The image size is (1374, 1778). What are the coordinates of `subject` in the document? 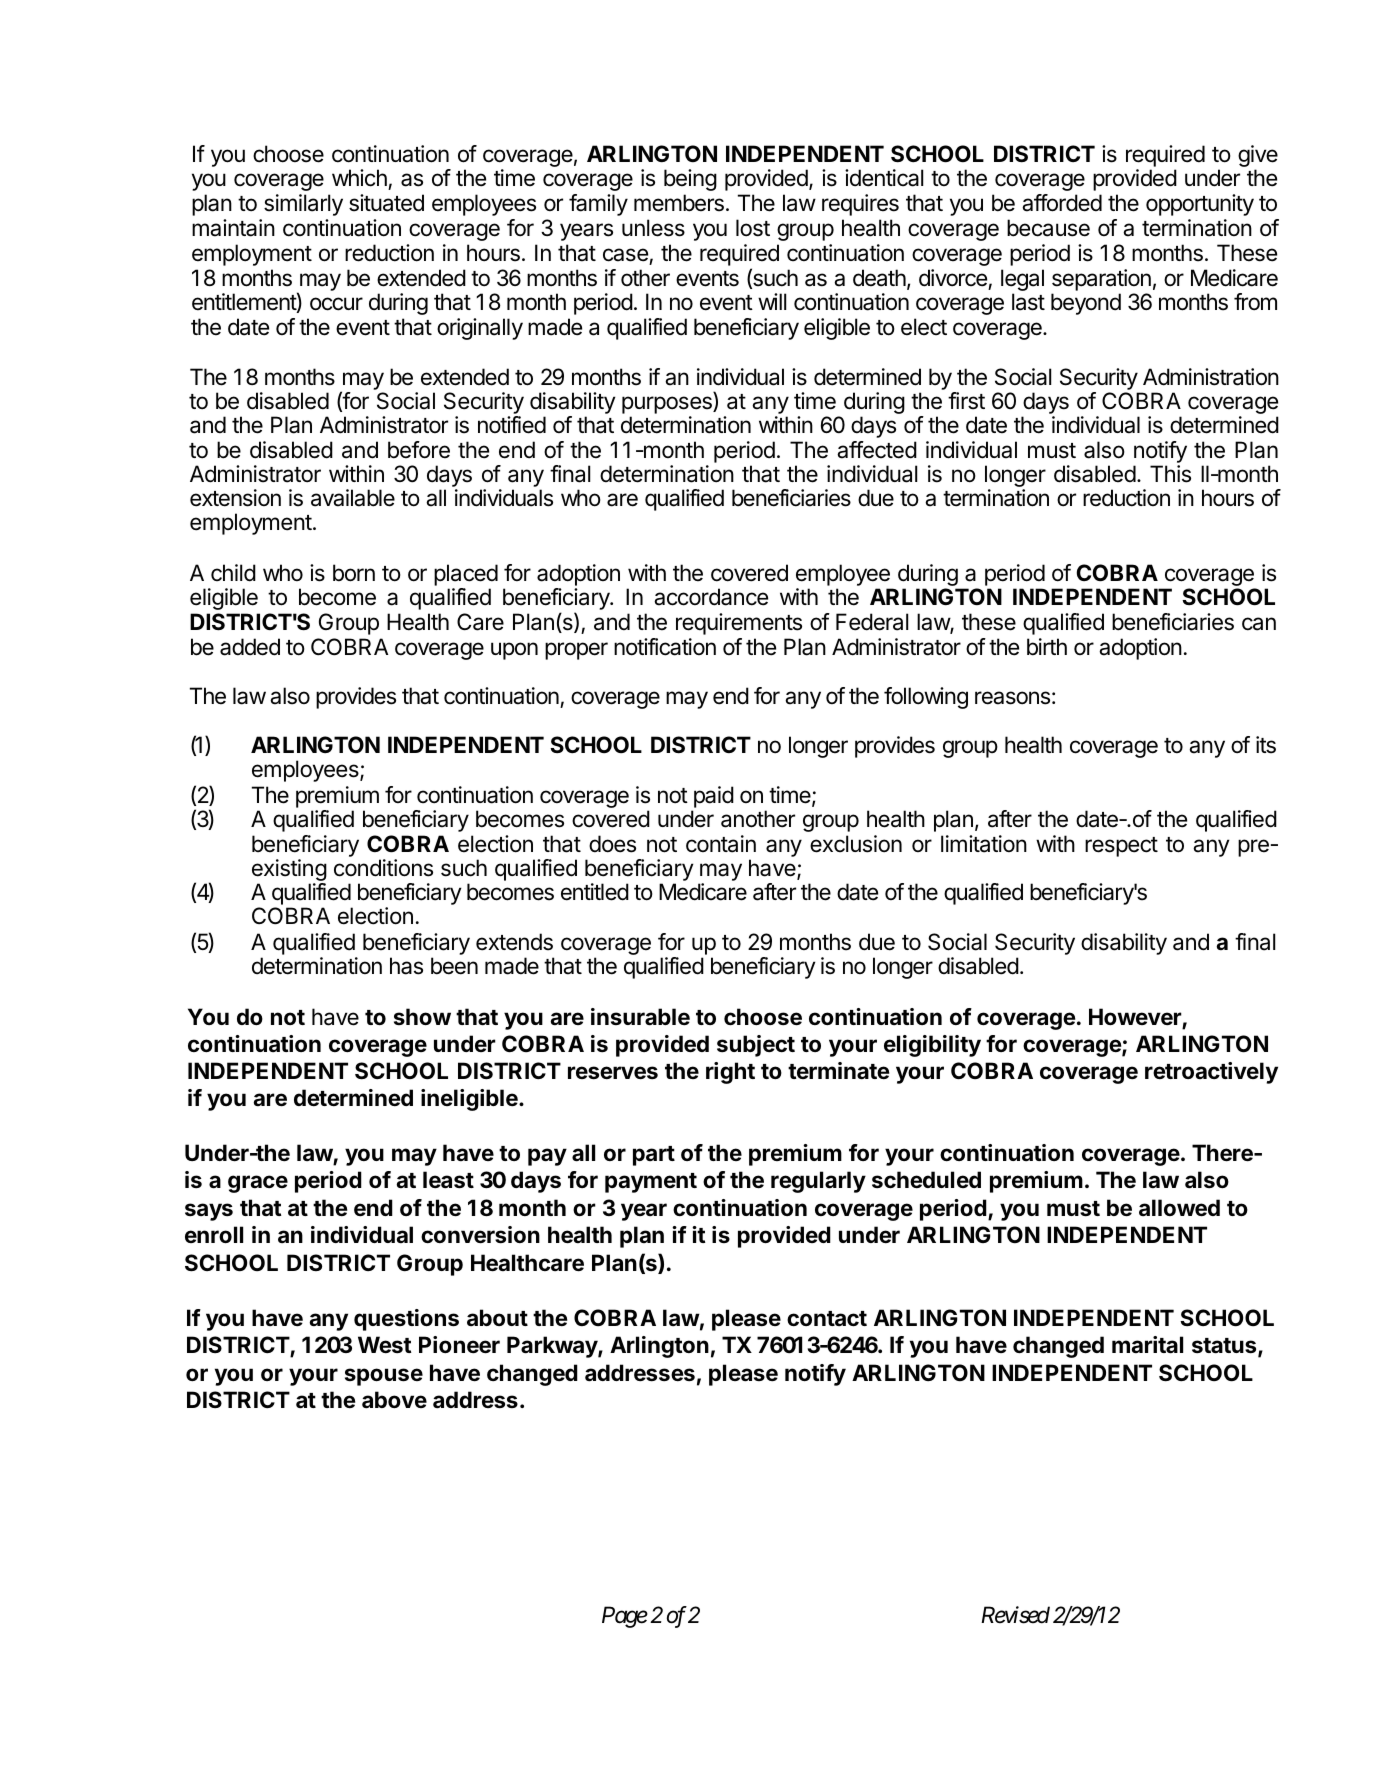 It's located at (756, 1046).
